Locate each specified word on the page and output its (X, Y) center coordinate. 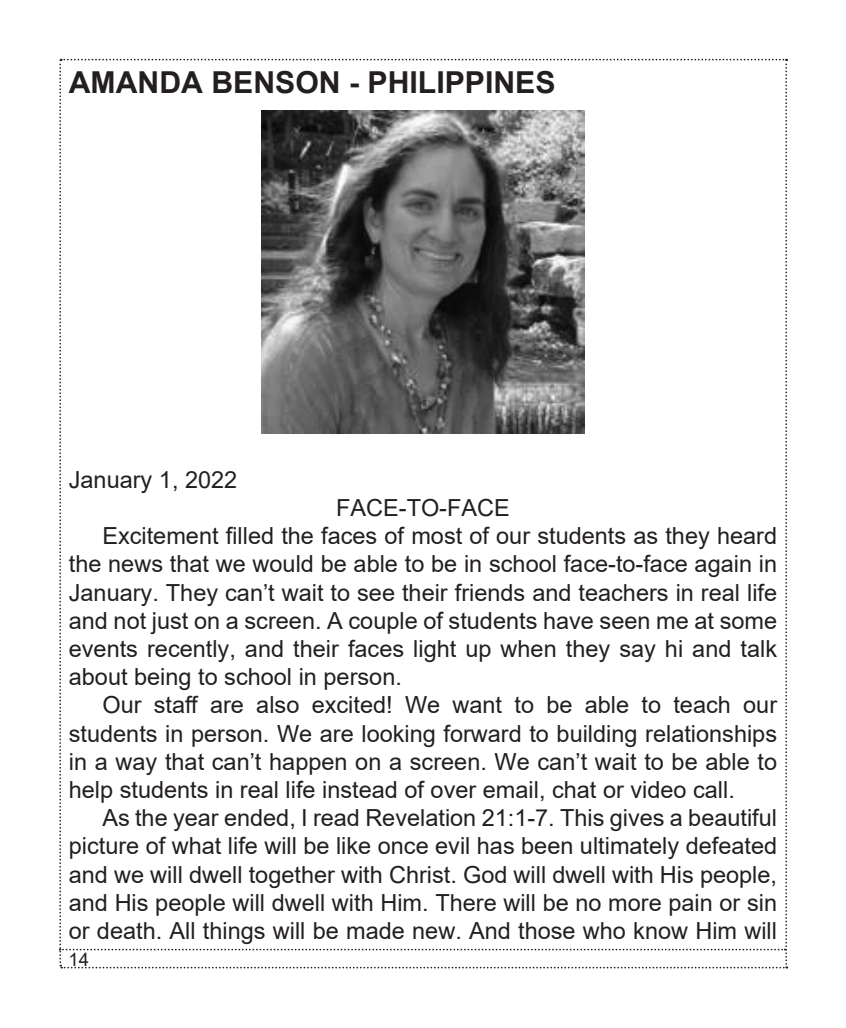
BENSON (275, 82)
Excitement (161, 535)
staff (176, 704)
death (126, 930)
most (437, 535)
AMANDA (135, 82)
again (723, 566)
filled (249, 535)
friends (489, 592)
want (477, 705)
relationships (711, 736)
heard (747, 535)
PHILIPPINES (461, 82)
